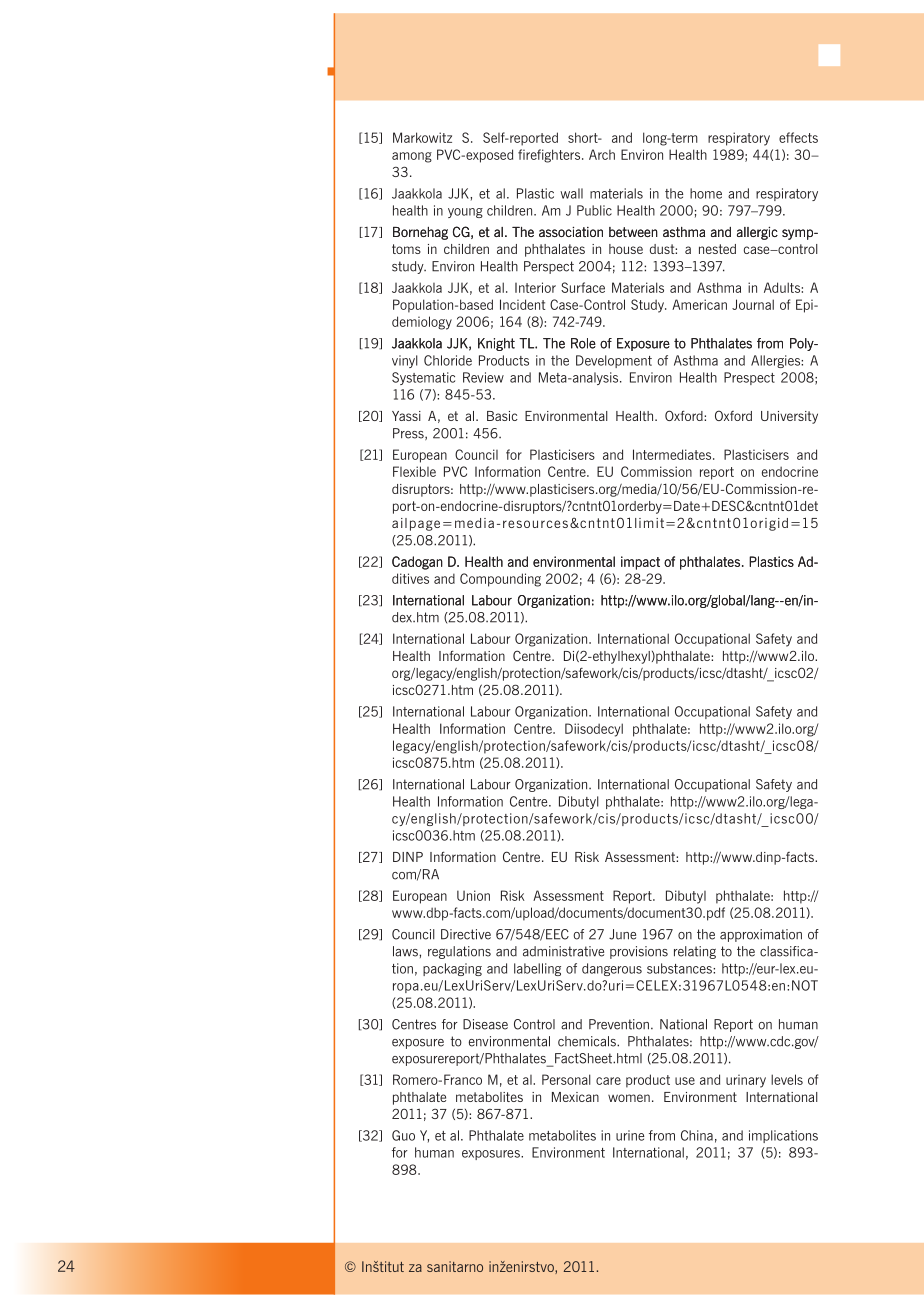  Describe the element at coordinates (608, 1081) in the screenshot. I see `care` at that location.
